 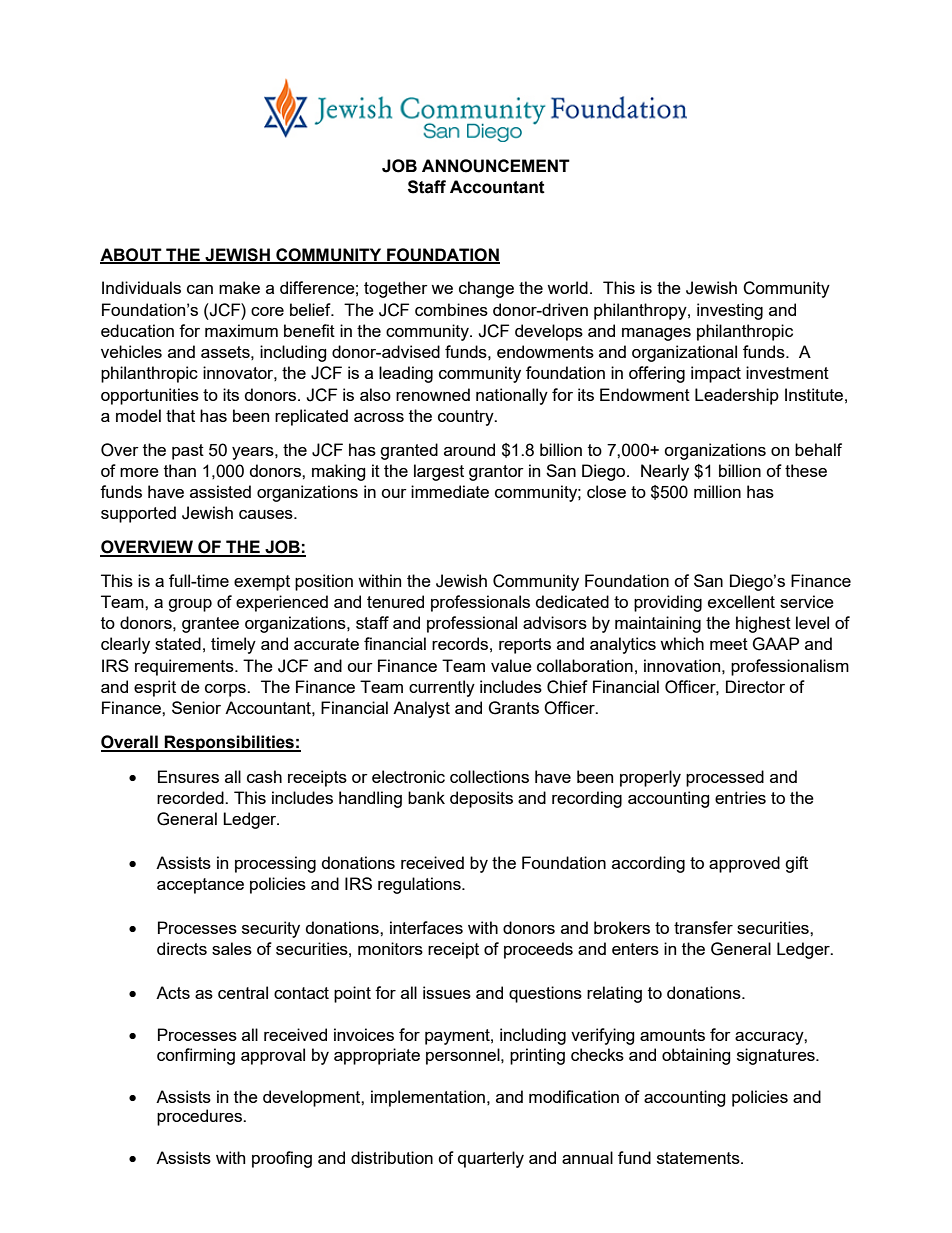 What do you see at coordinates (729, 644) in the document?
I see `meet` at bounding box center [729, 644].
